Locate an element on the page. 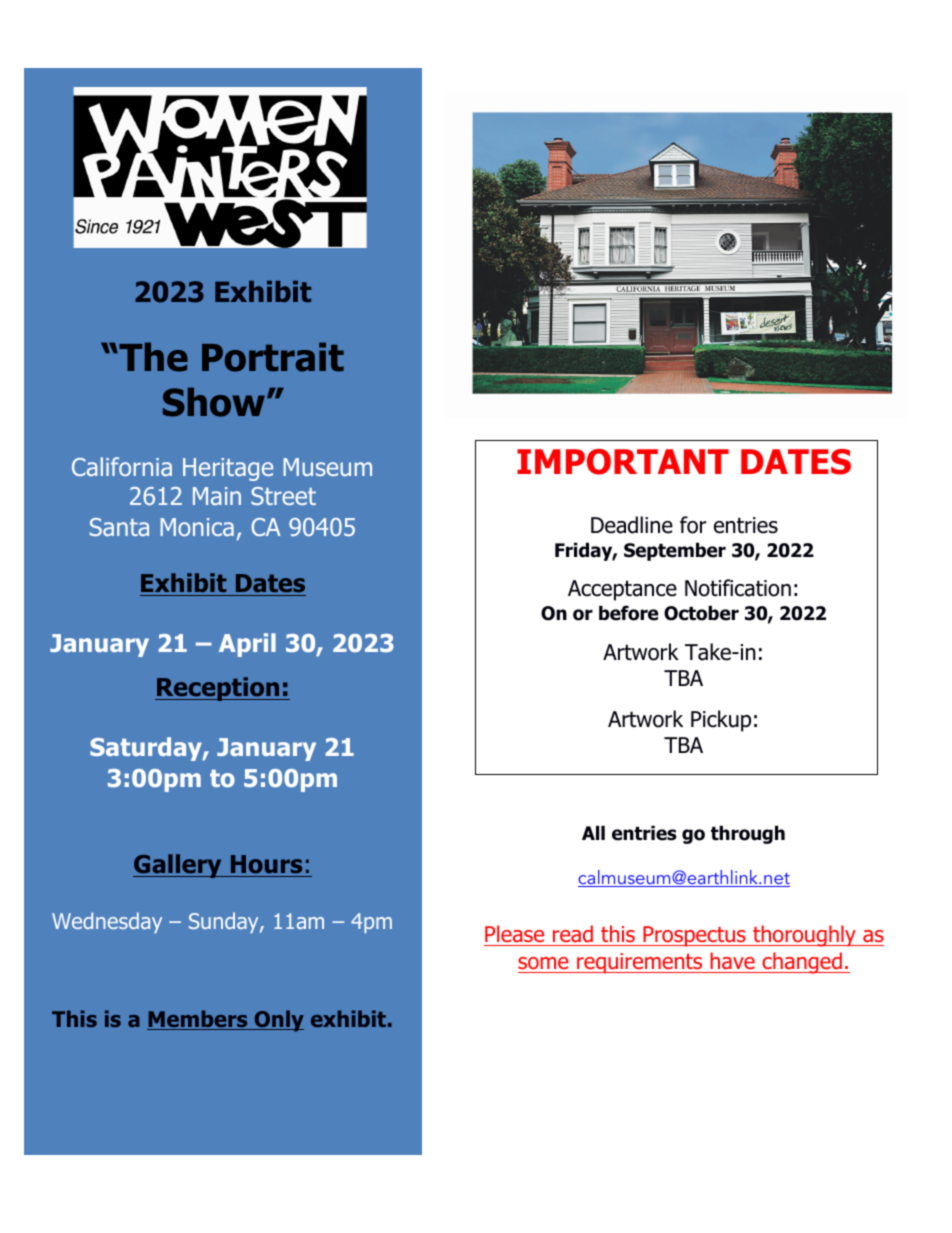 This page has width=952, height=1233. Gallery is located at coordinates (178, 866).
